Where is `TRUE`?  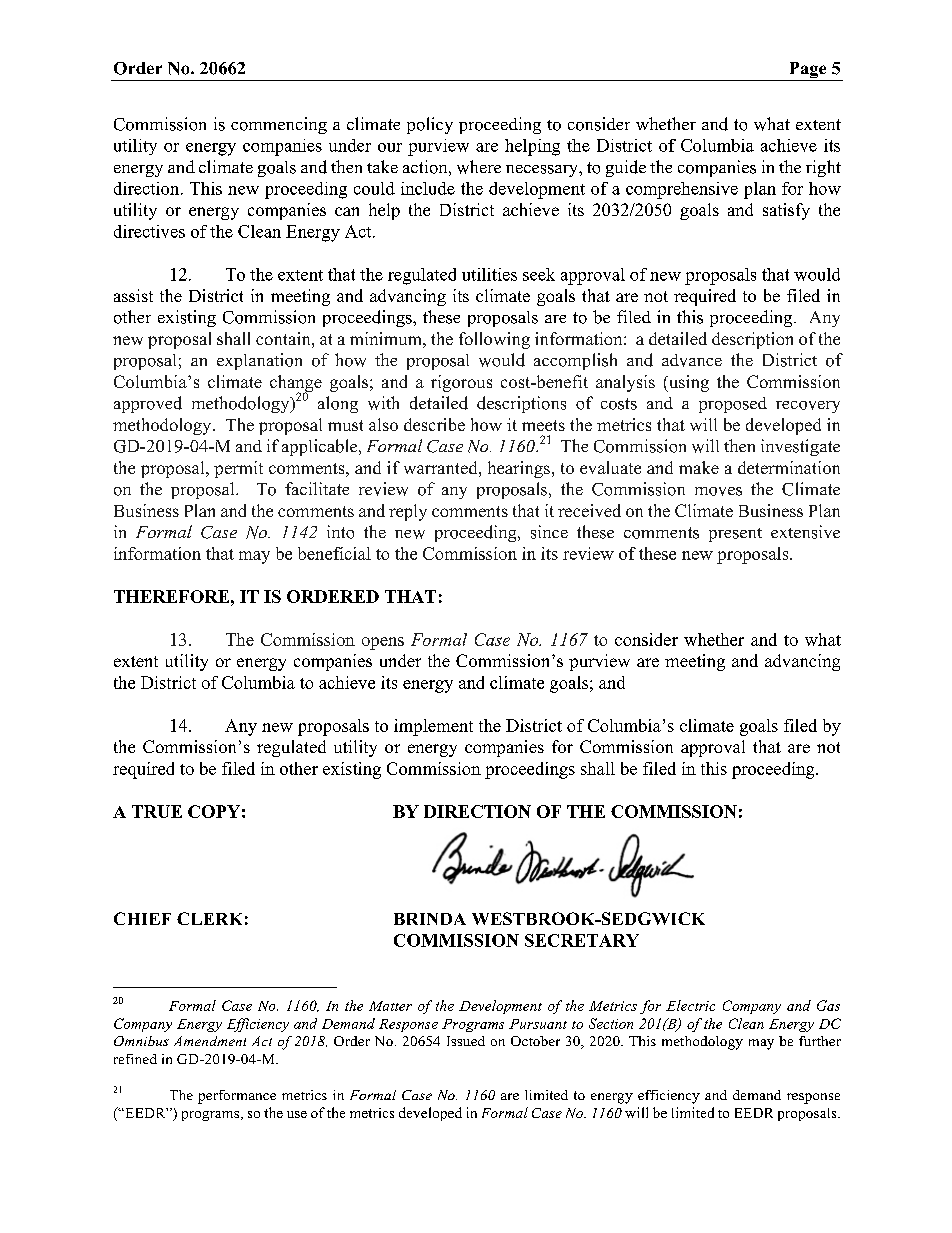 TRUE is located at coordinates (157, 811).
